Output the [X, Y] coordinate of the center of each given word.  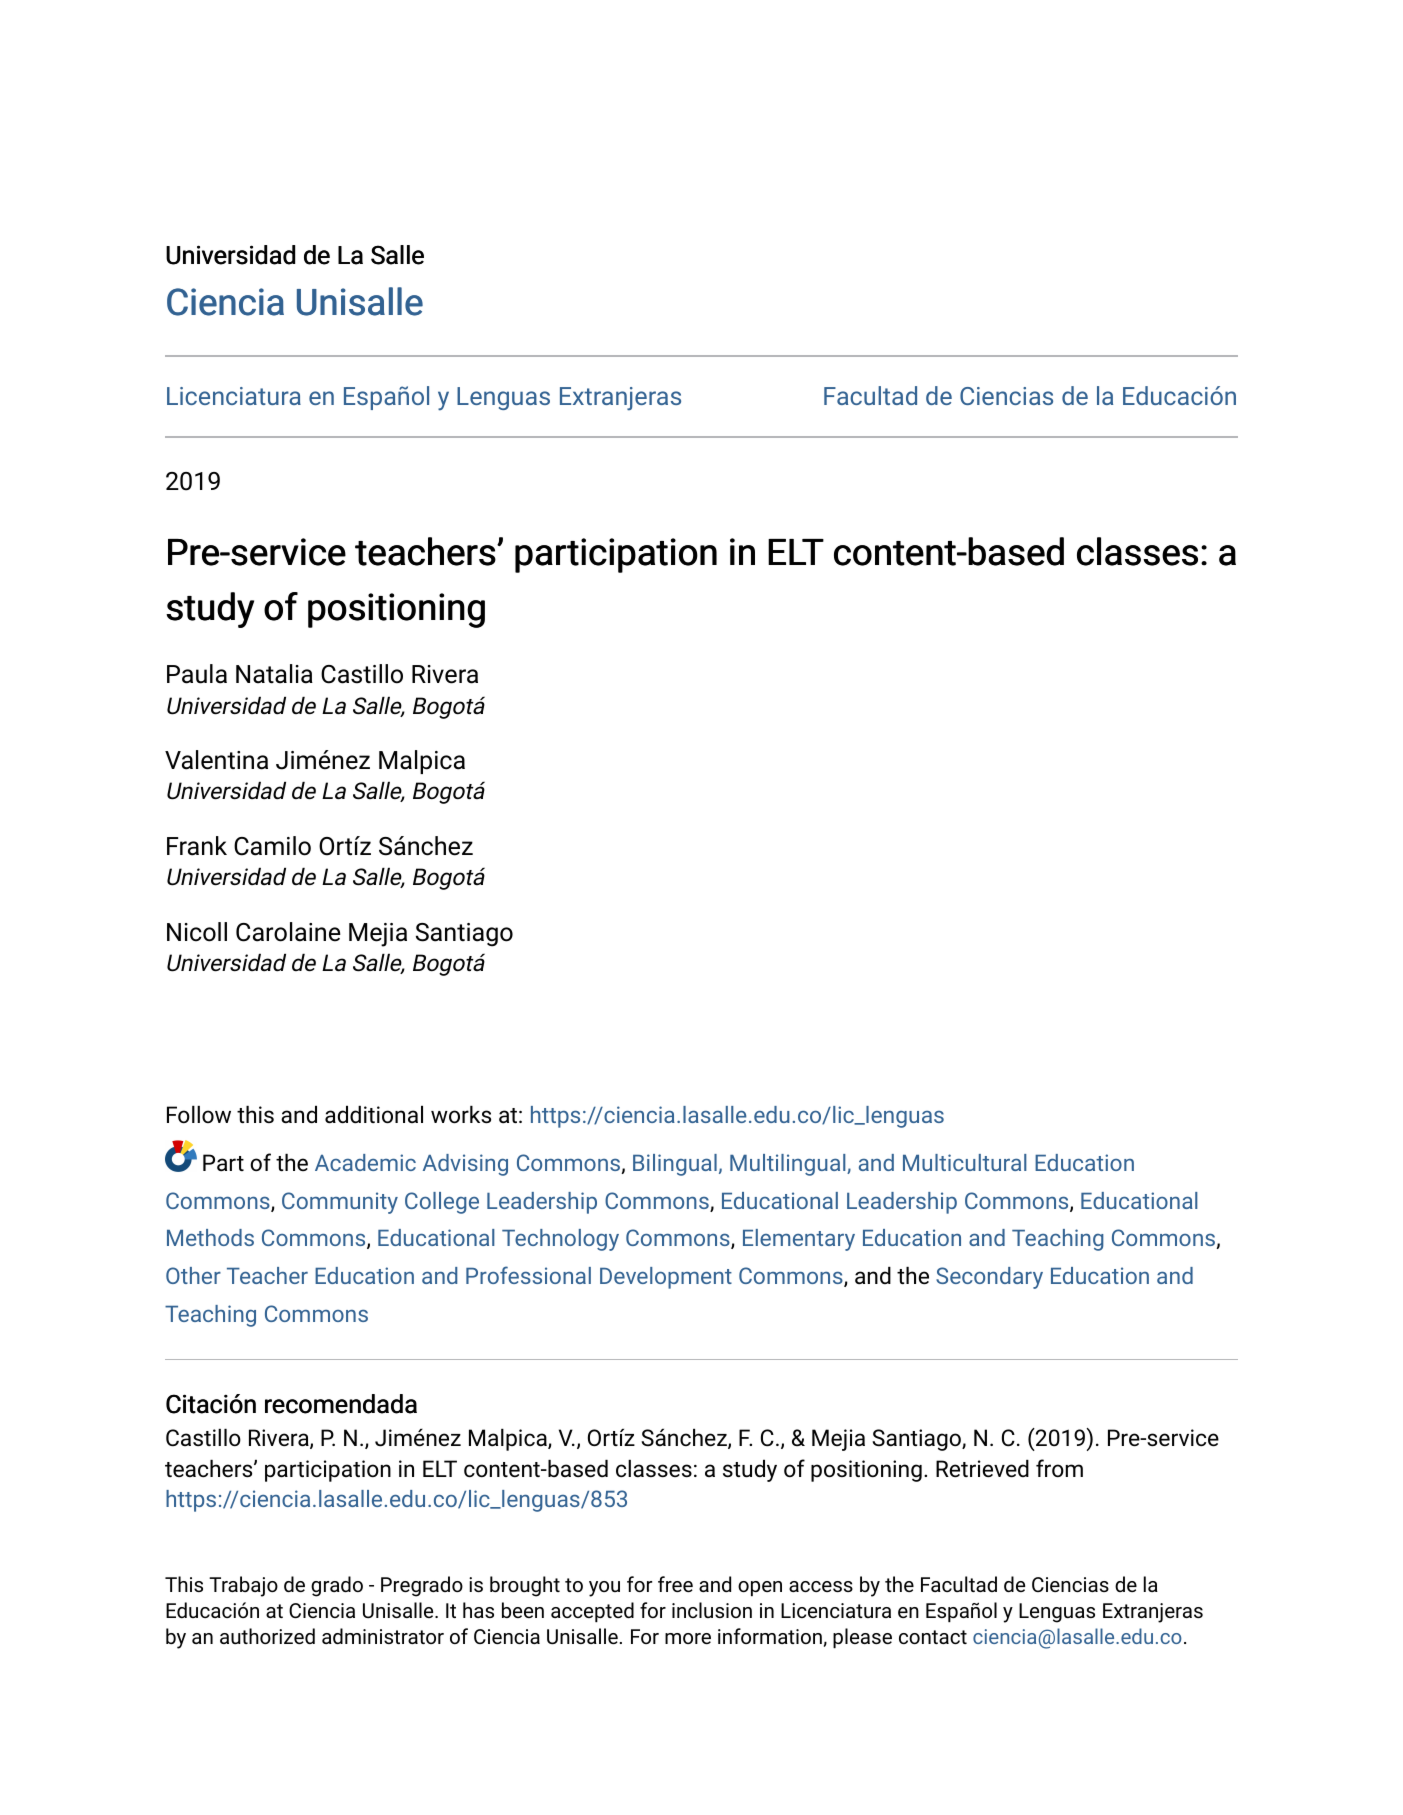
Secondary [989, 1278]
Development [666, 1278]
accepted [592, 1612]
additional [374, 1115]
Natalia [274, 674]
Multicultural [965, 1162]
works [461, 1115]
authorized [267, 1636]
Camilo [272, 846]
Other [193, 1275]
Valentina [216, 760]
